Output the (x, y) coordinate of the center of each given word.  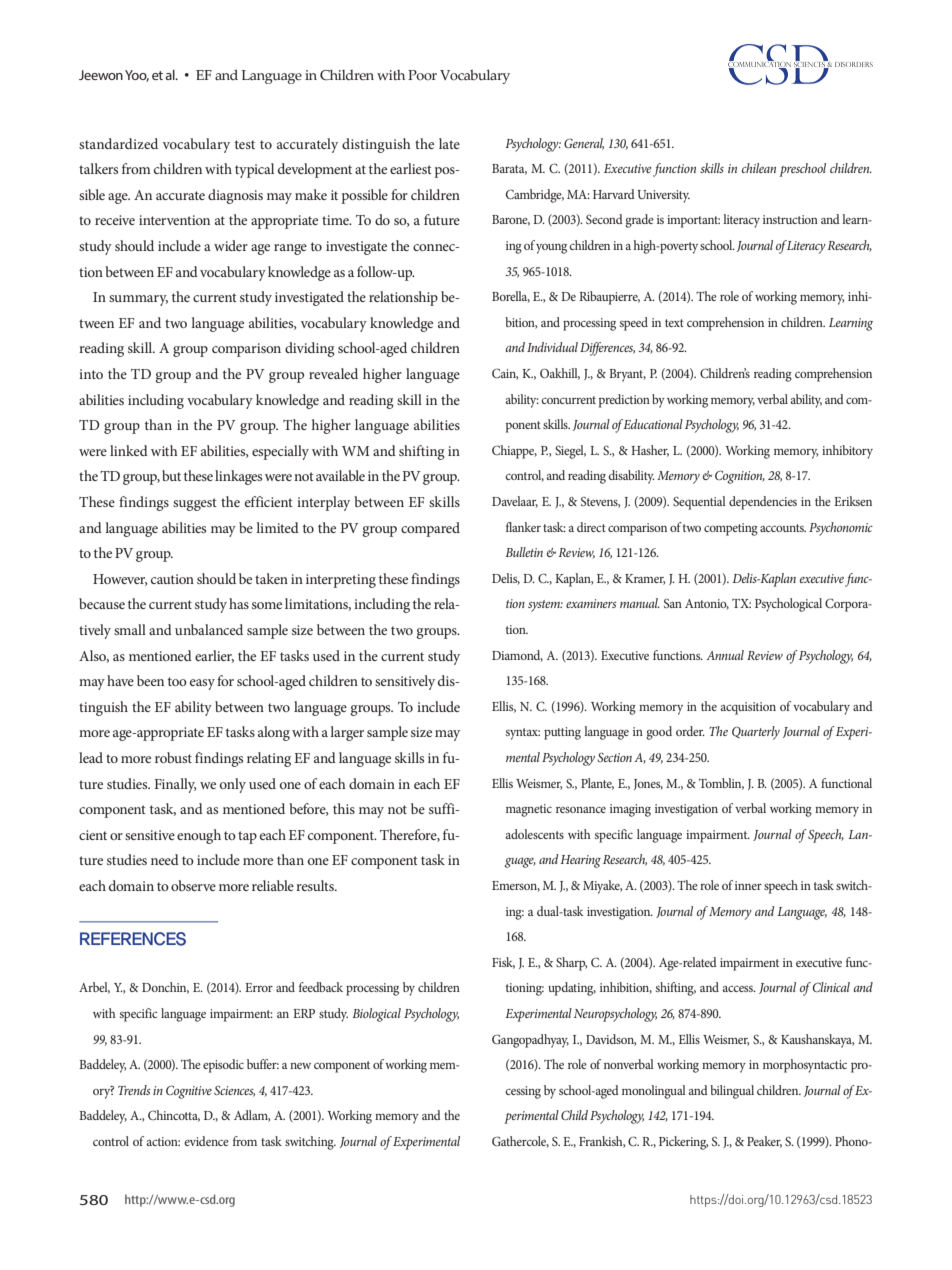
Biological (376, 1015)
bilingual (732, 1092)
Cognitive (189, 1092)
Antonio (707, 604)
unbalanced (209, 629)
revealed (333, 373)
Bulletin (524, 552)
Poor (422, 75)
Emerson (516, 886)
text (674, 323)
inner (748, 885)
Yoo (137, 76)
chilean (759, 168)
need (165, 859)
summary (138, 300)
